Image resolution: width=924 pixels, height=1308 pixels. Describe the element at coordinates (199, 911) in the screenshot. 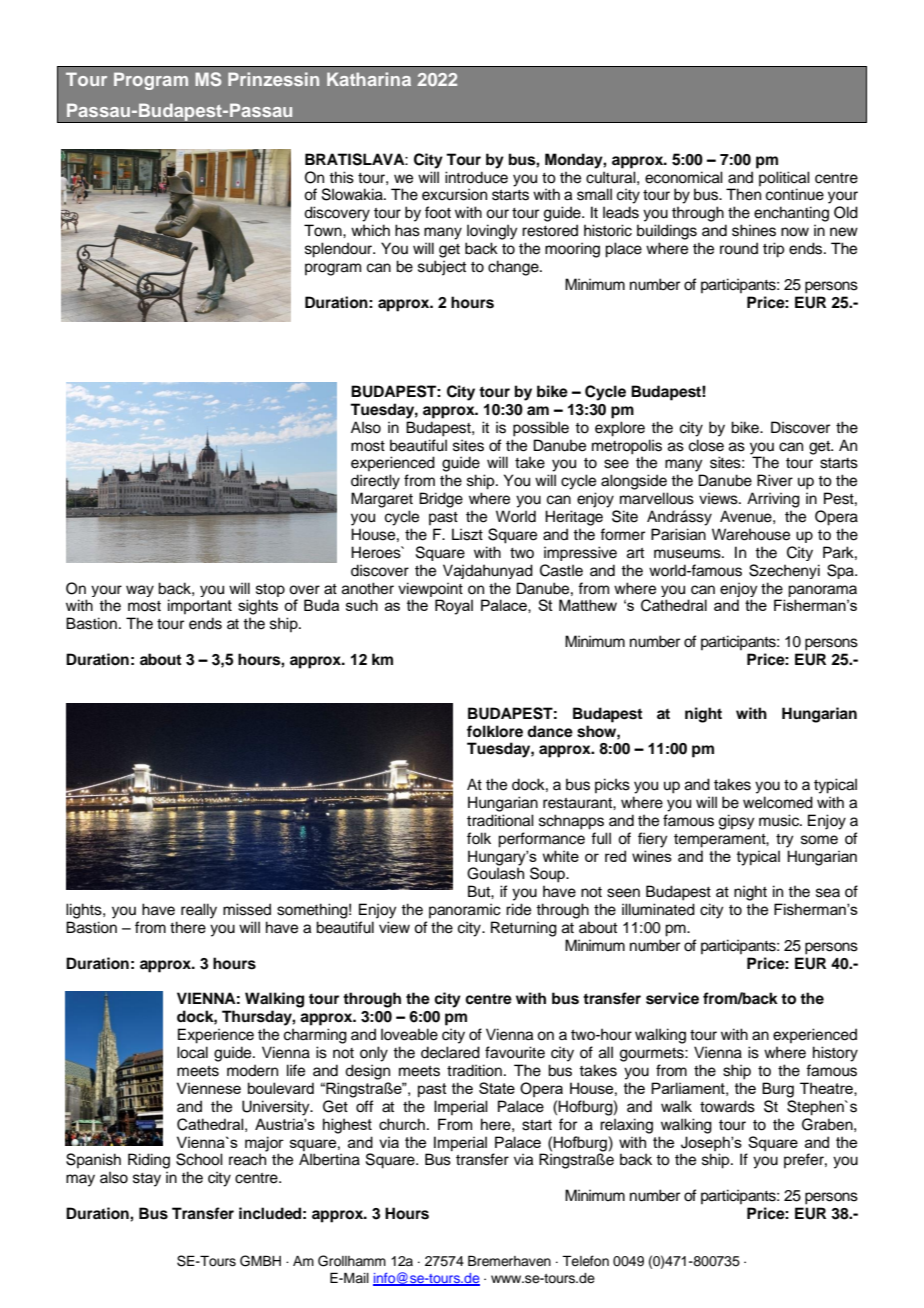

I see `really` at that location.
